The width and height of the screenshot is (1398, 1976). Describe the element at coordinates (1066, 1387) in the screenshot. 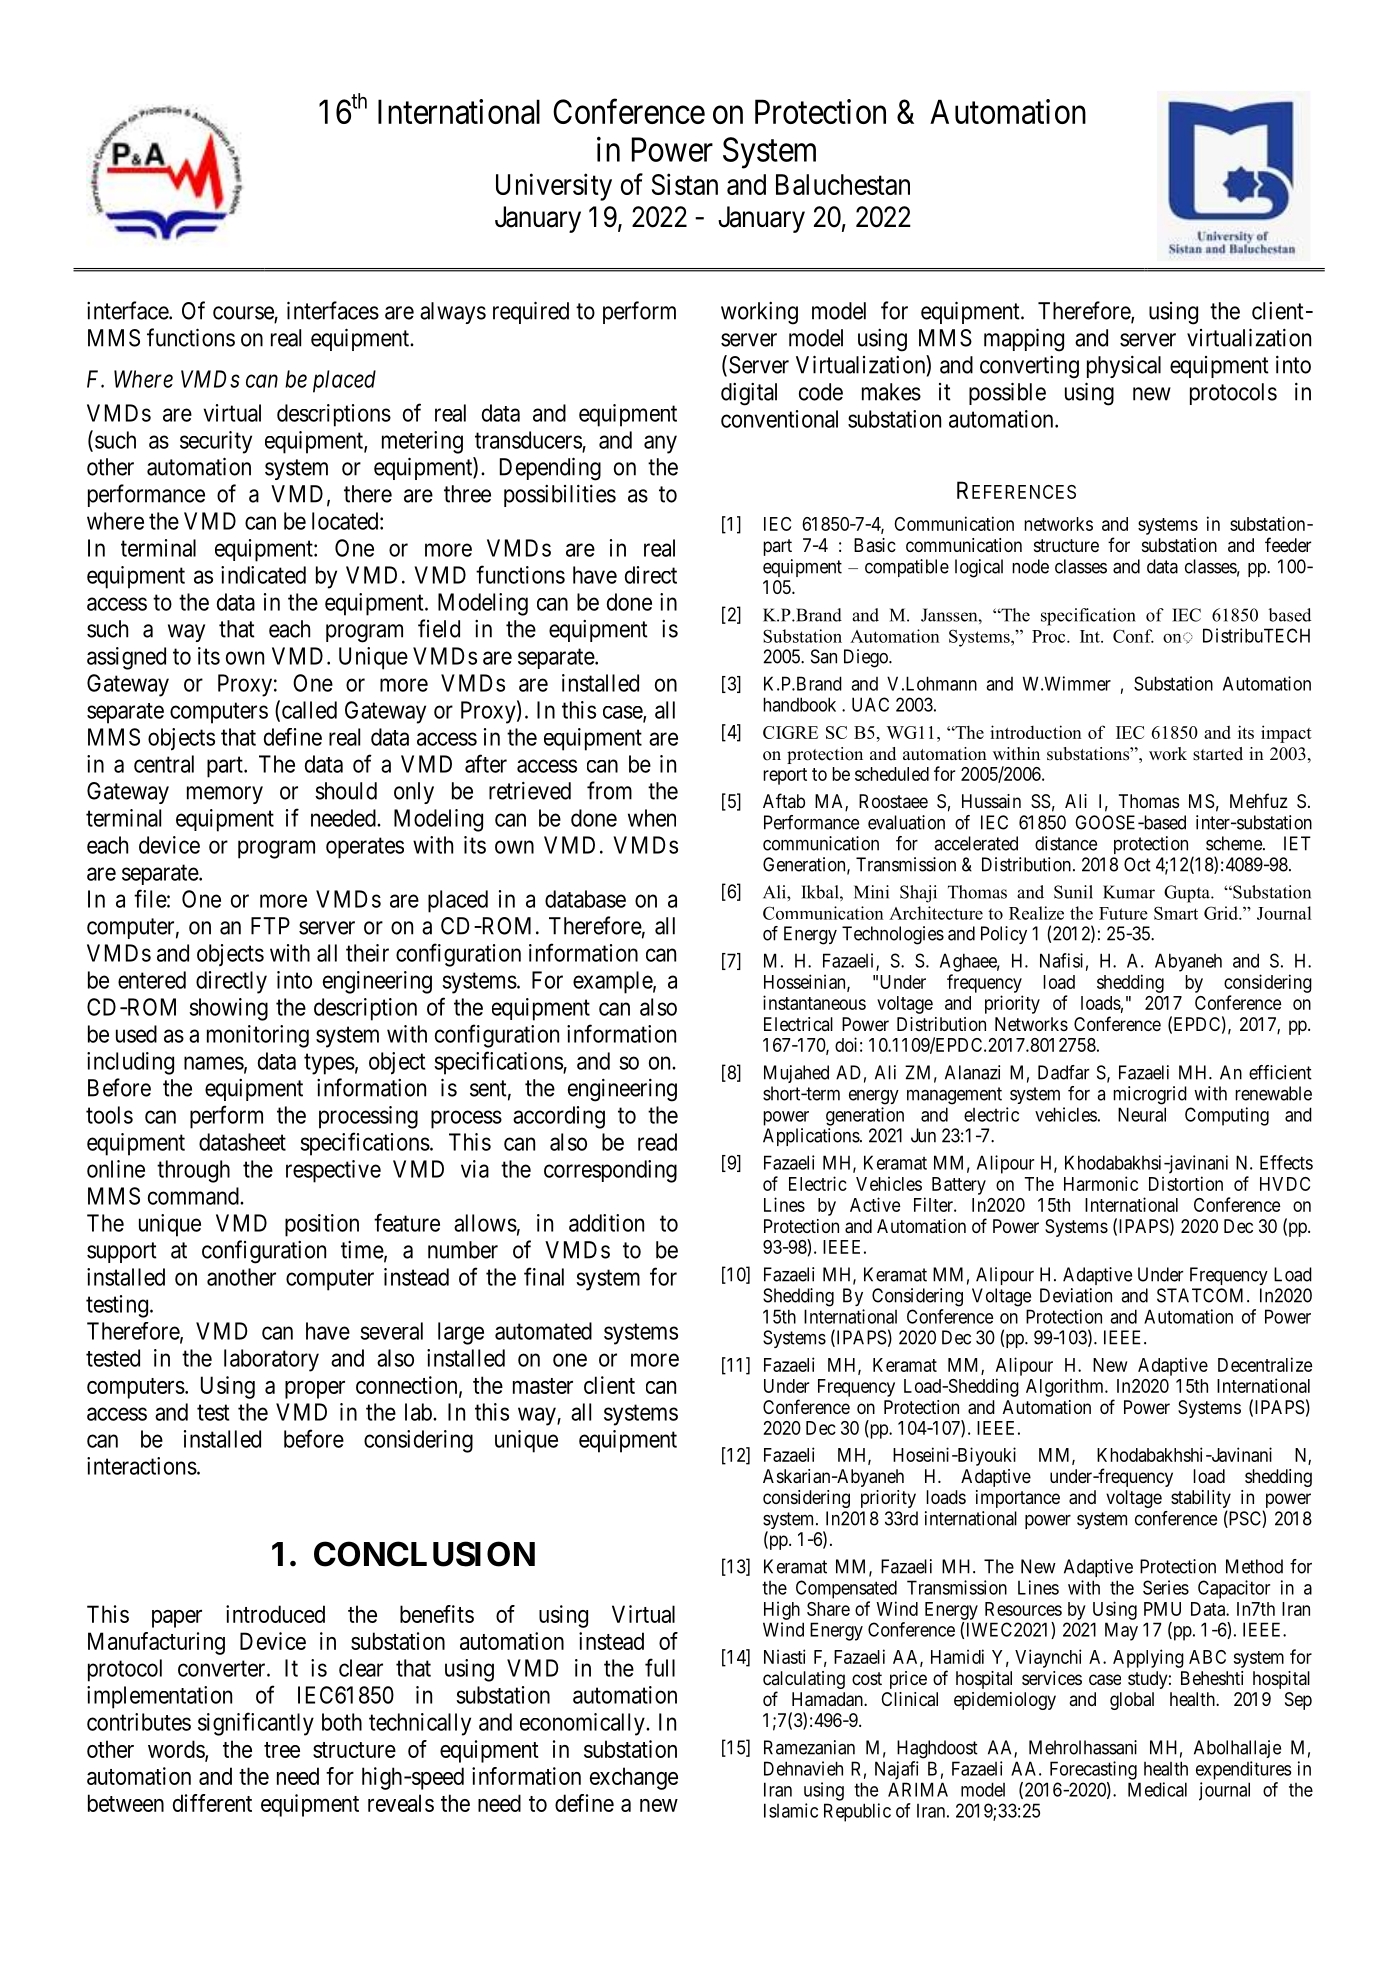

I see `Algorithm` at that location.
